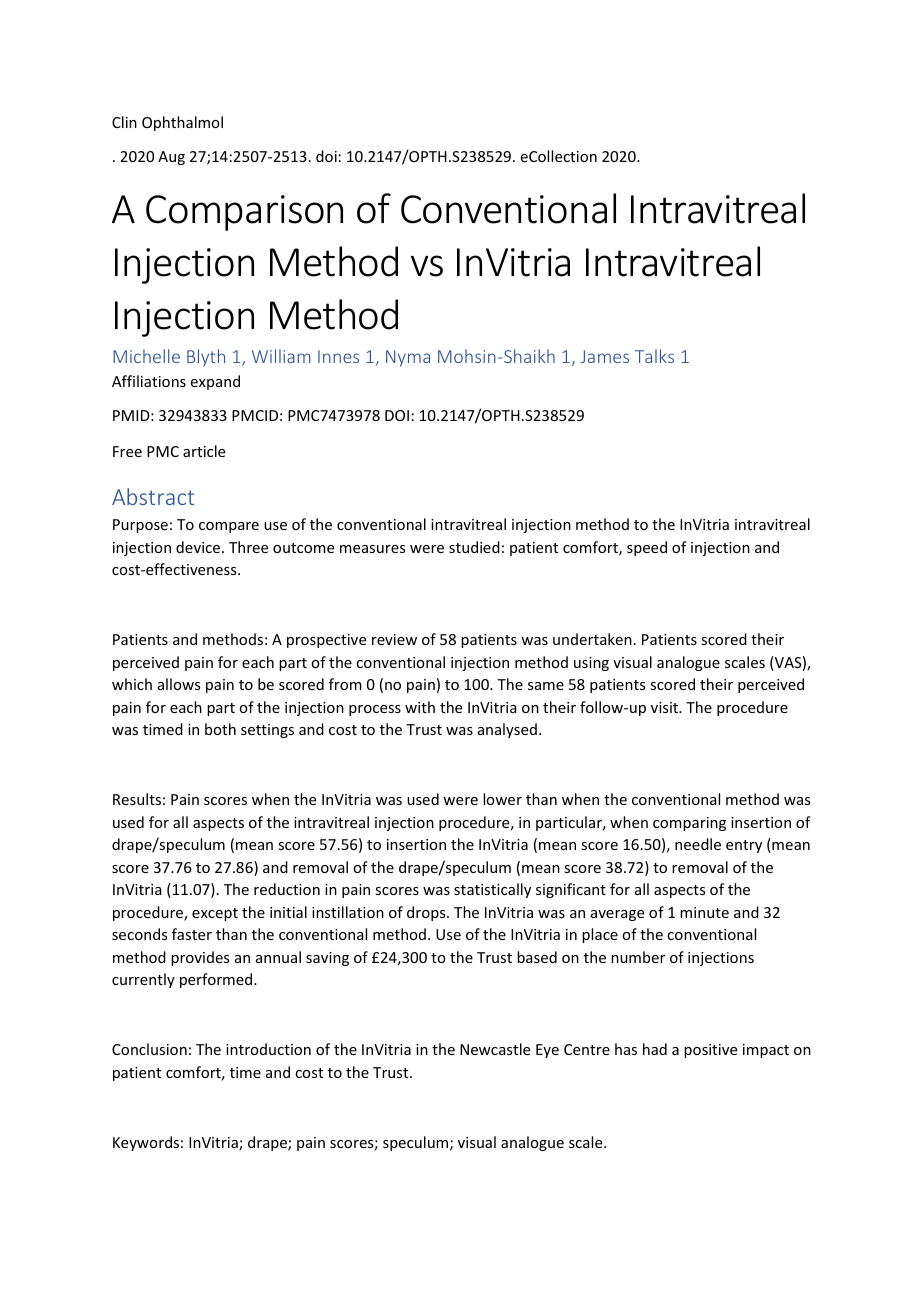 Image resolution: width=924 pixels, height=1308 pixels. What do you see at coordinates (244, 213) in the document?
I see `Comparison` at bounding box center [244, 213].
